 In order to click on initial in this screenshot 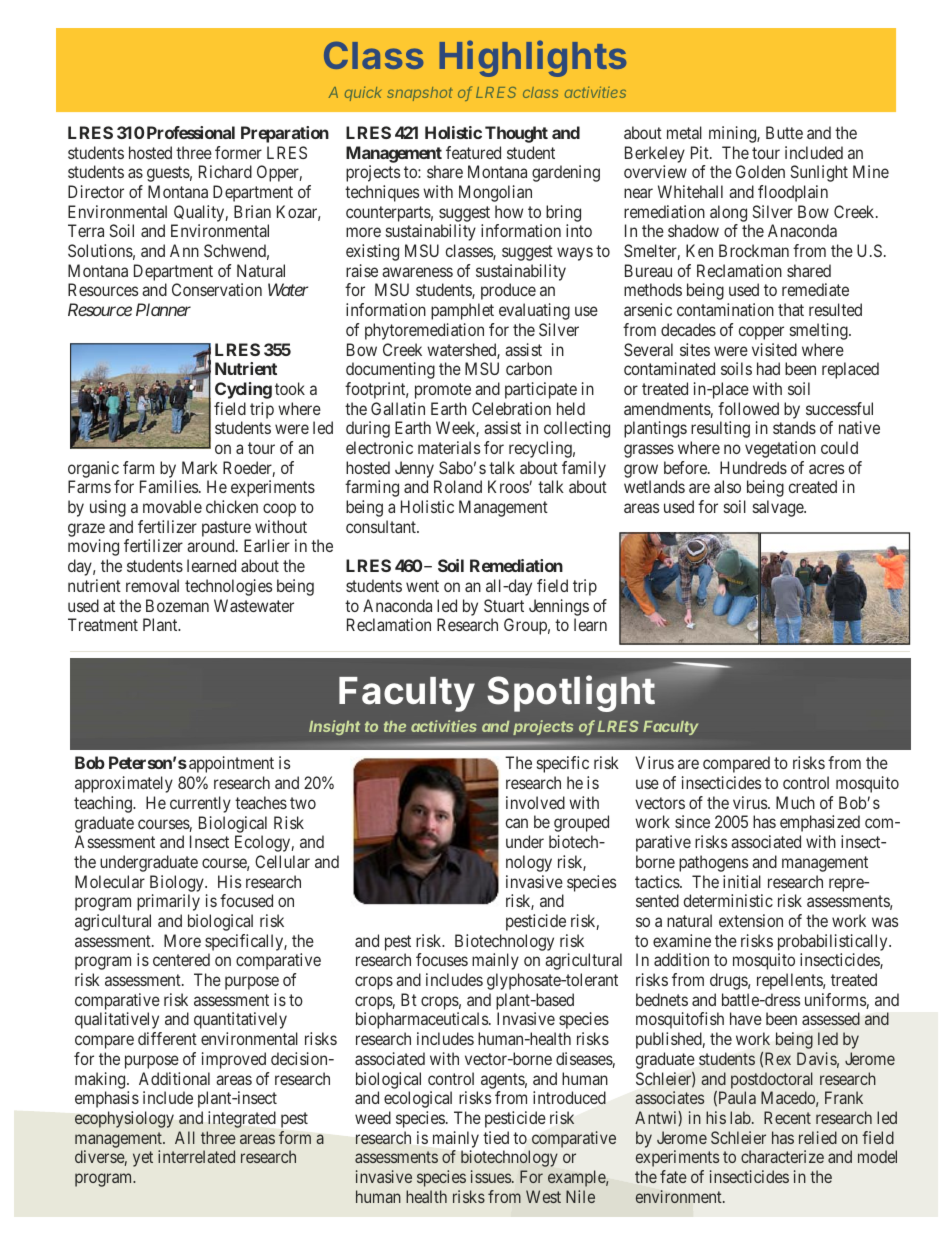, I will do `click(742, 881)`.
